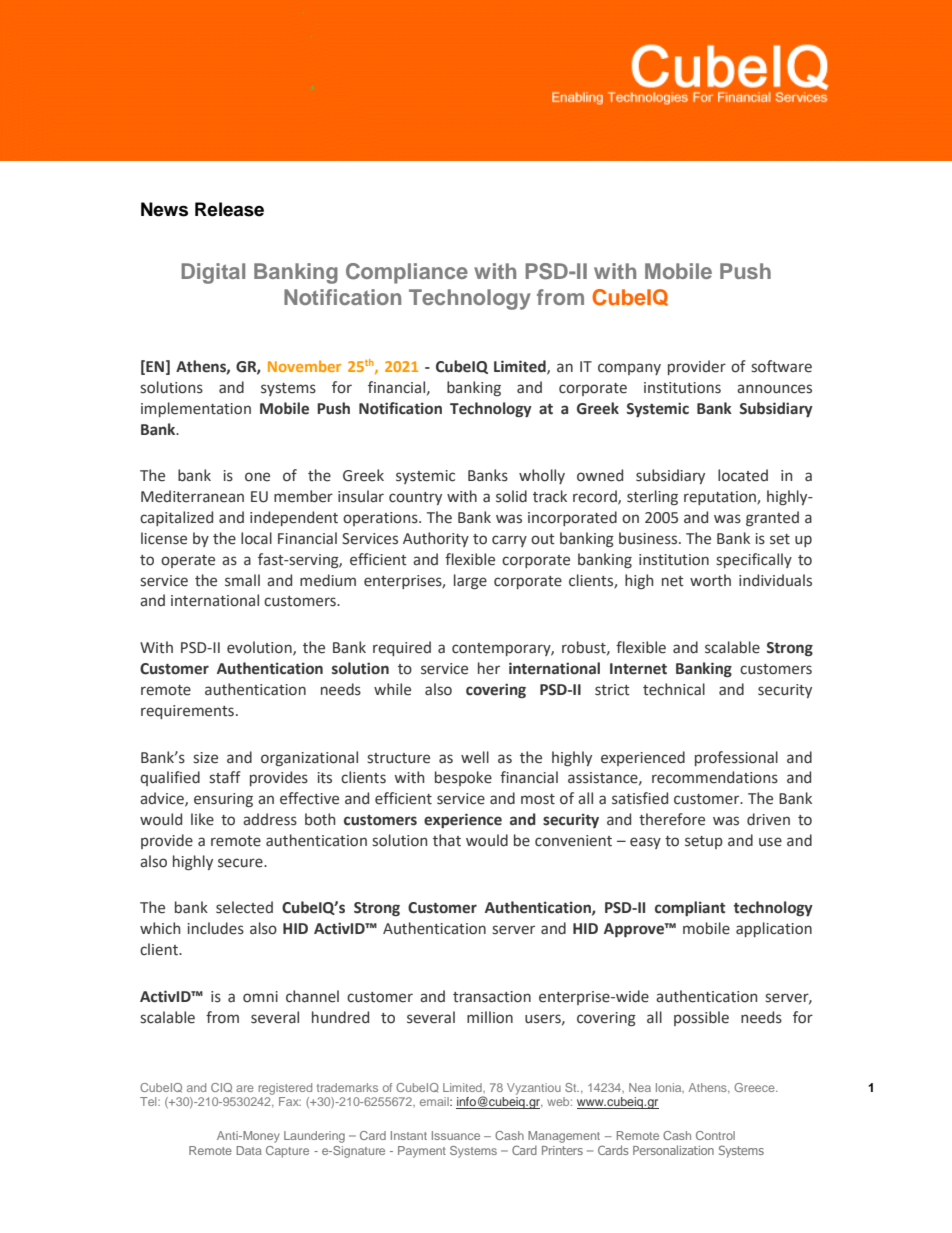  What do you see at coordinates (456, 1135) in the image?
I see `Issuance` at bounding box center [456, 1135].
